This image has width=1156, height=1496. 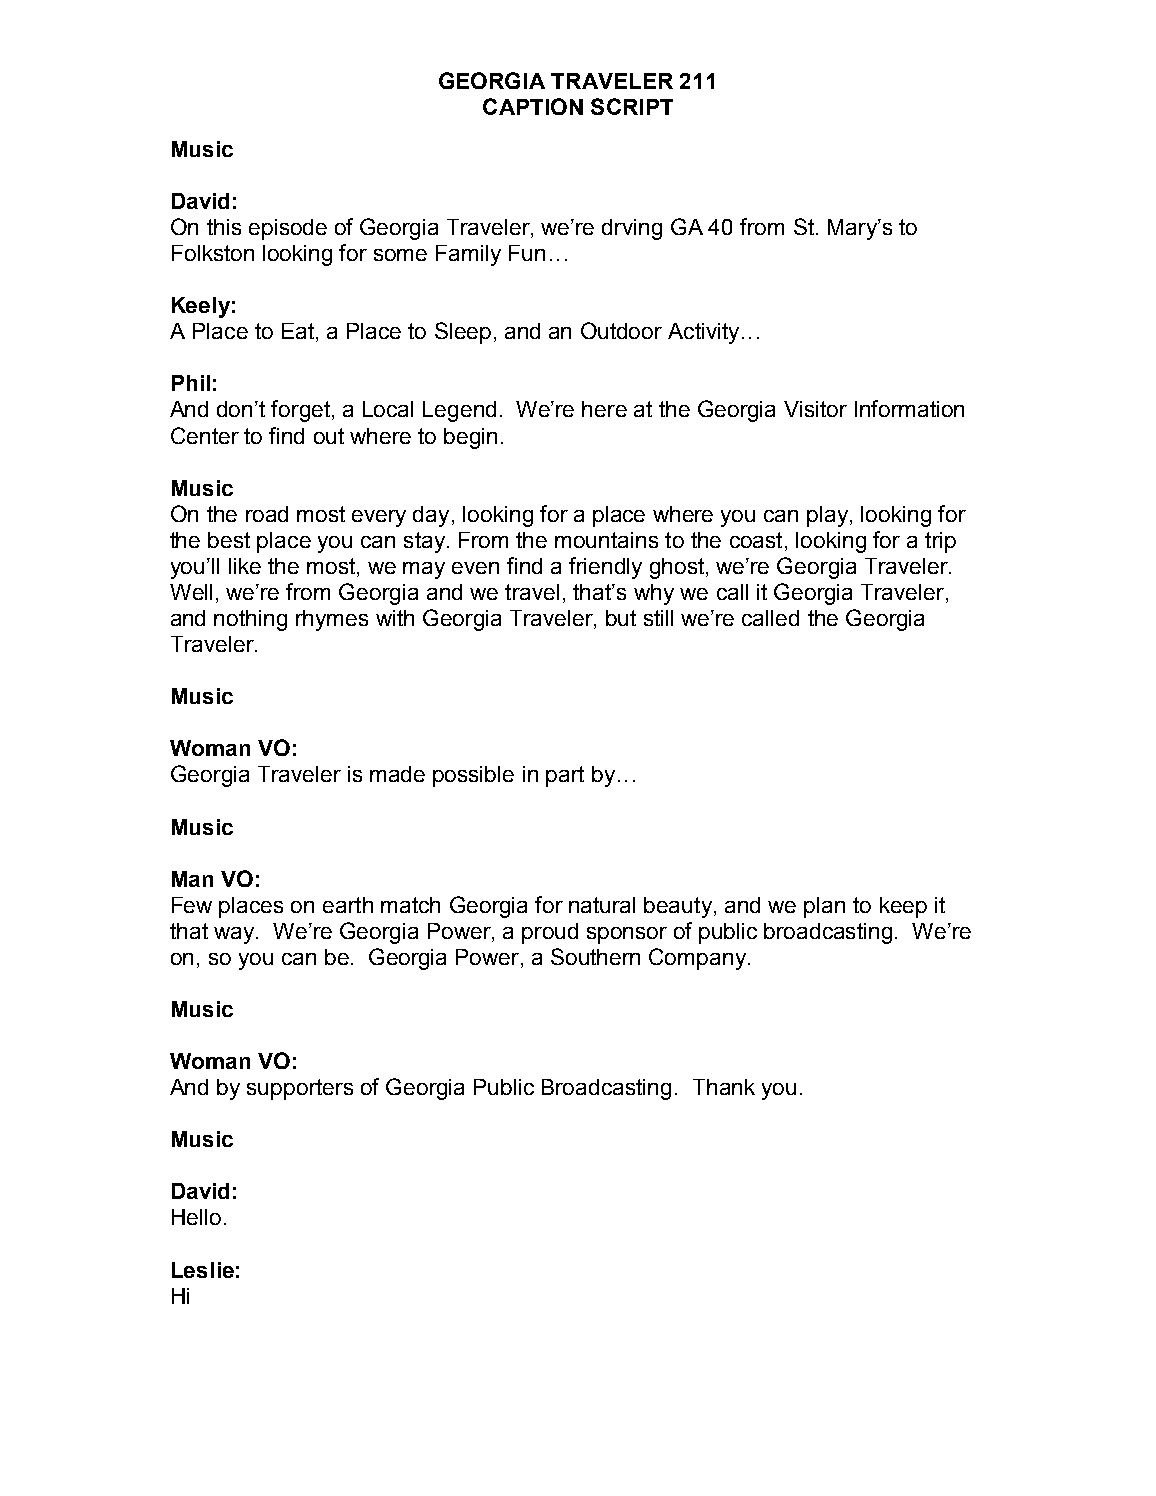 I want to click on nothing, so click(x=250, y=620).
